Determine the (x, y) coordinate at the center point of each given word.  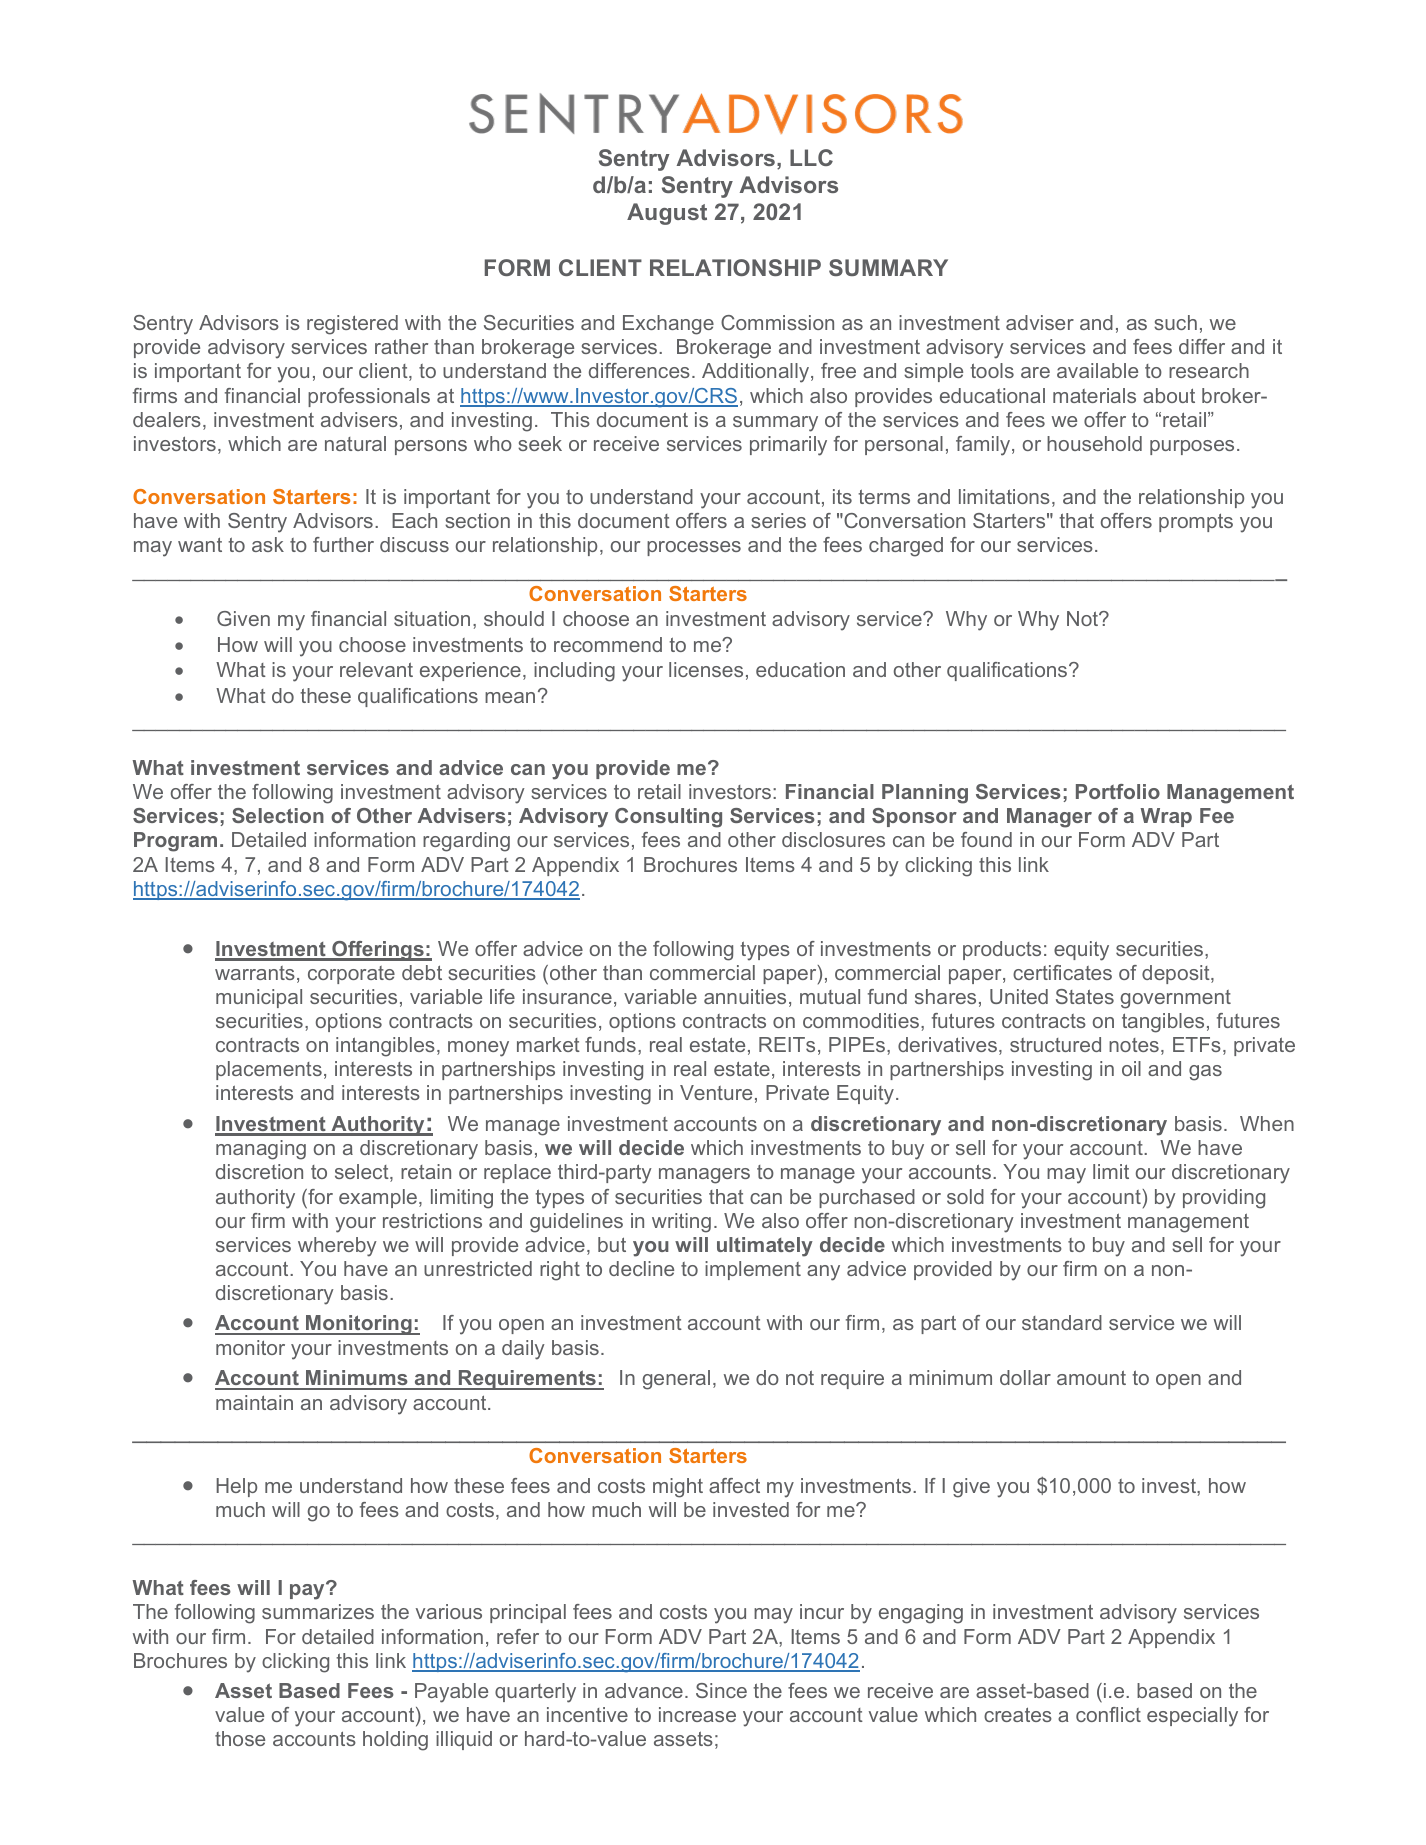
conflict (1108, 1714)
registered (352, 325)
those (240, 1738)
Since (721, 1690)
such (1175, 322)
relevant (376, 669)
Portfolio (1118, 791)
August (667, 214)
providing (1224, 1199)
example (378, 1198)
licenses (706, 669)
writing (681, 1223)
